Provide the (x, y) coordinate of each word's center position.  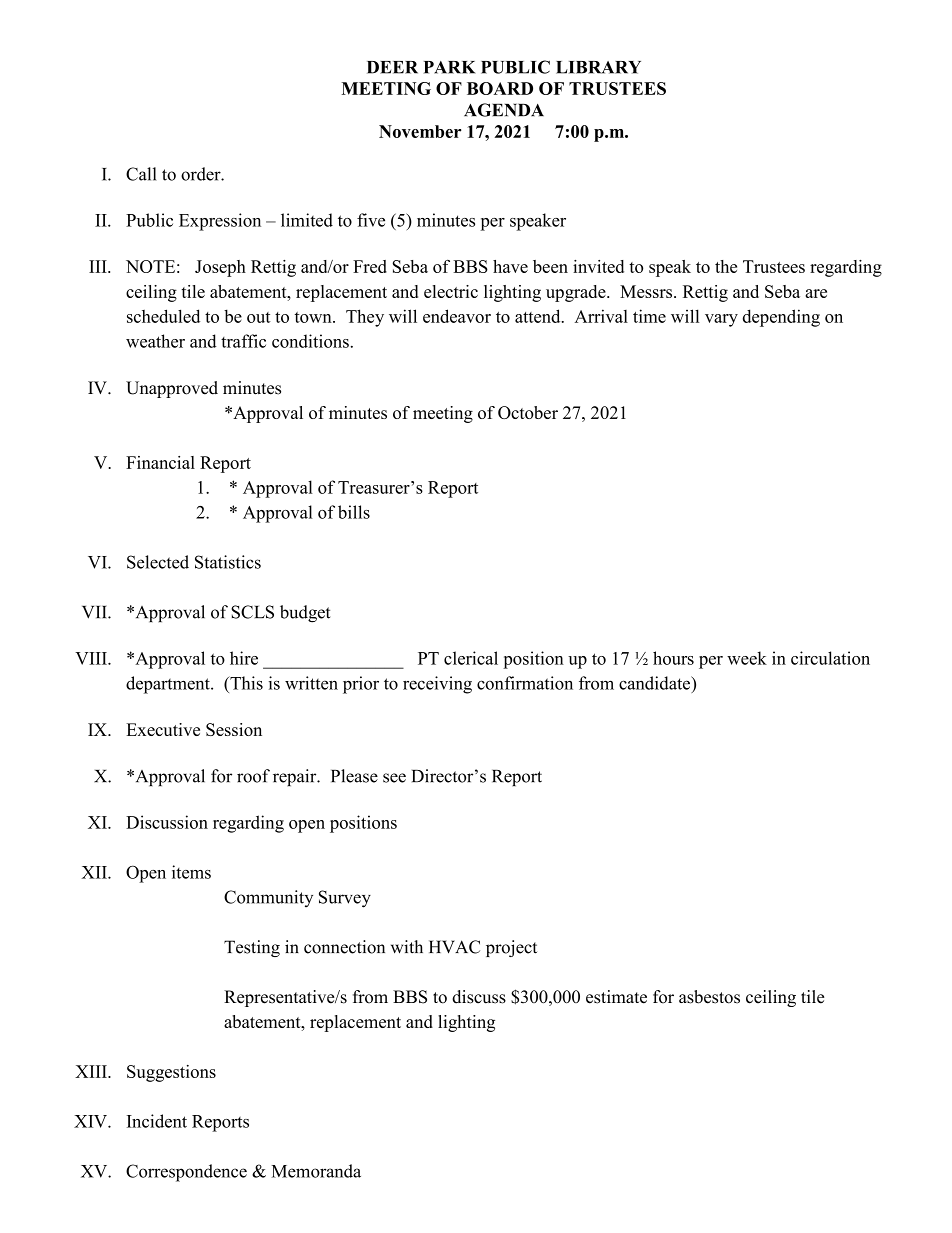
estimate (616, 997)
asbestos (709, 997)
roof (253, 776)
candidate (656, 684)
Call (141, 174)
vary (721, 320)
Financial (160, 462)
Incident (157, 1121)
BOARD (500, 88)
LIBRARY (598, 67)
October (528, 412)
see (394, 778)
